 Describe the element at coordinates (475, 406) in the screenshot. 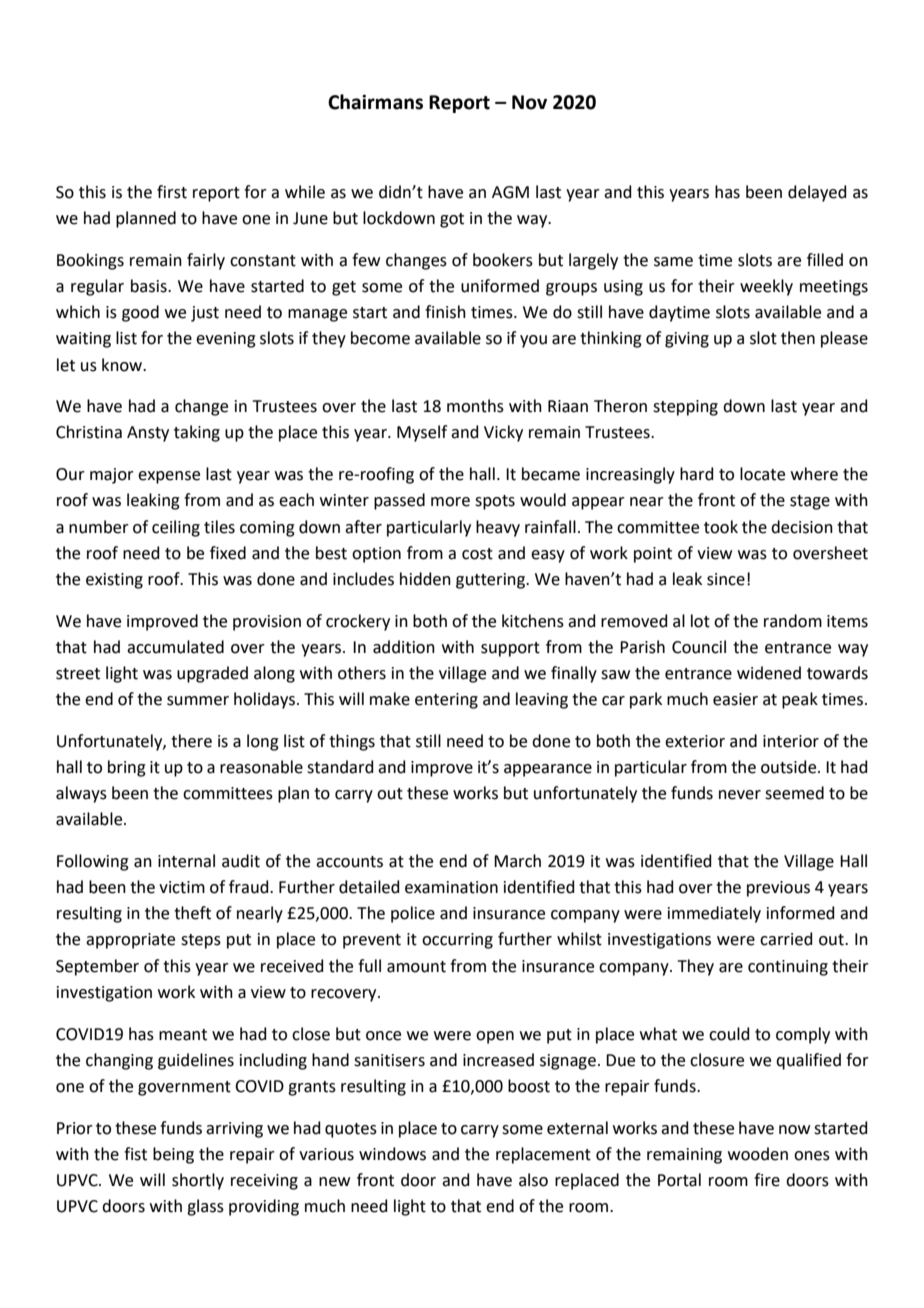

I see `months` at that location.
